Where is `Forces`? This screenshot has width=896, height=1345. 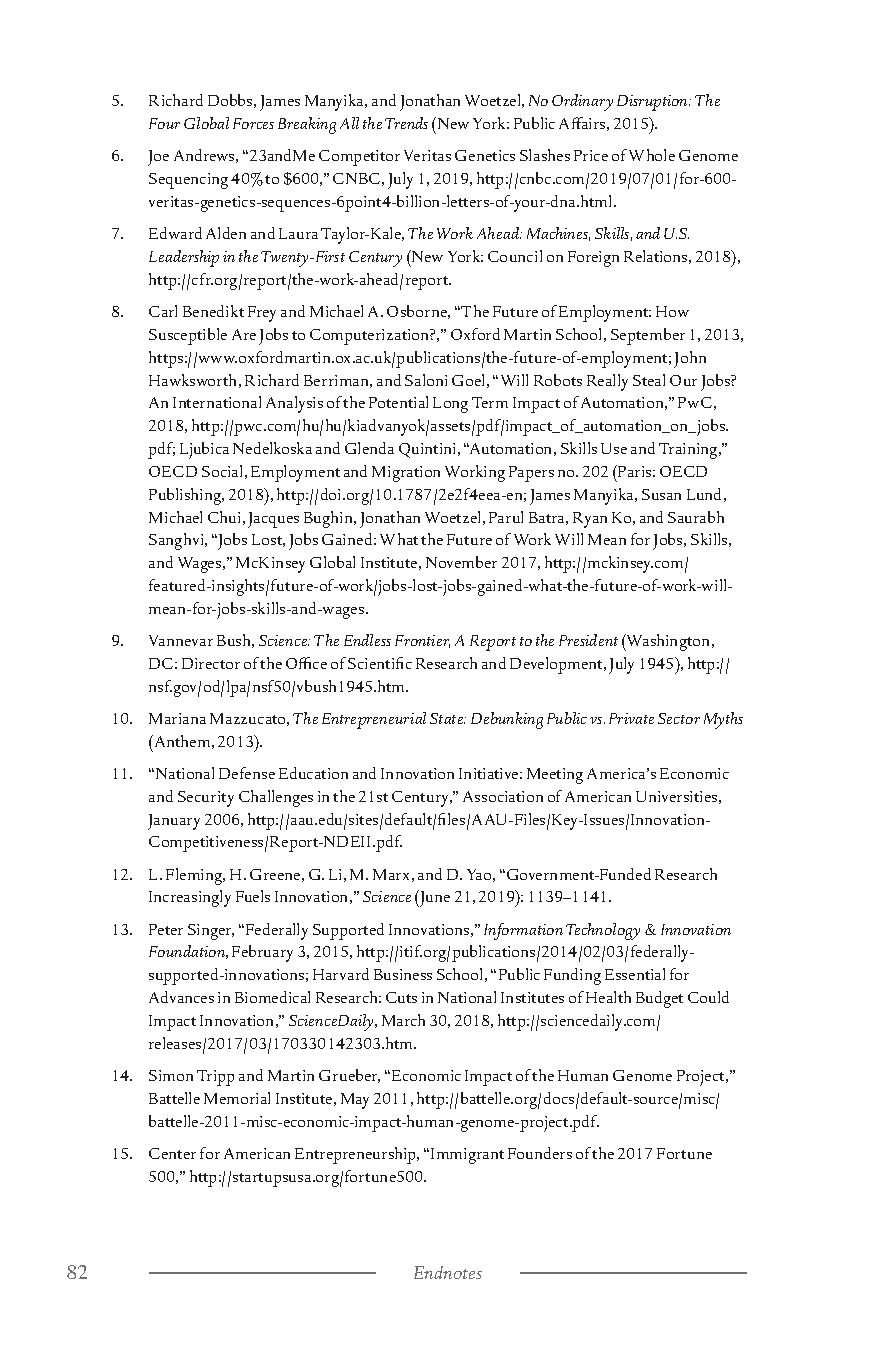
Forces is located at coordinates (253, 123).
